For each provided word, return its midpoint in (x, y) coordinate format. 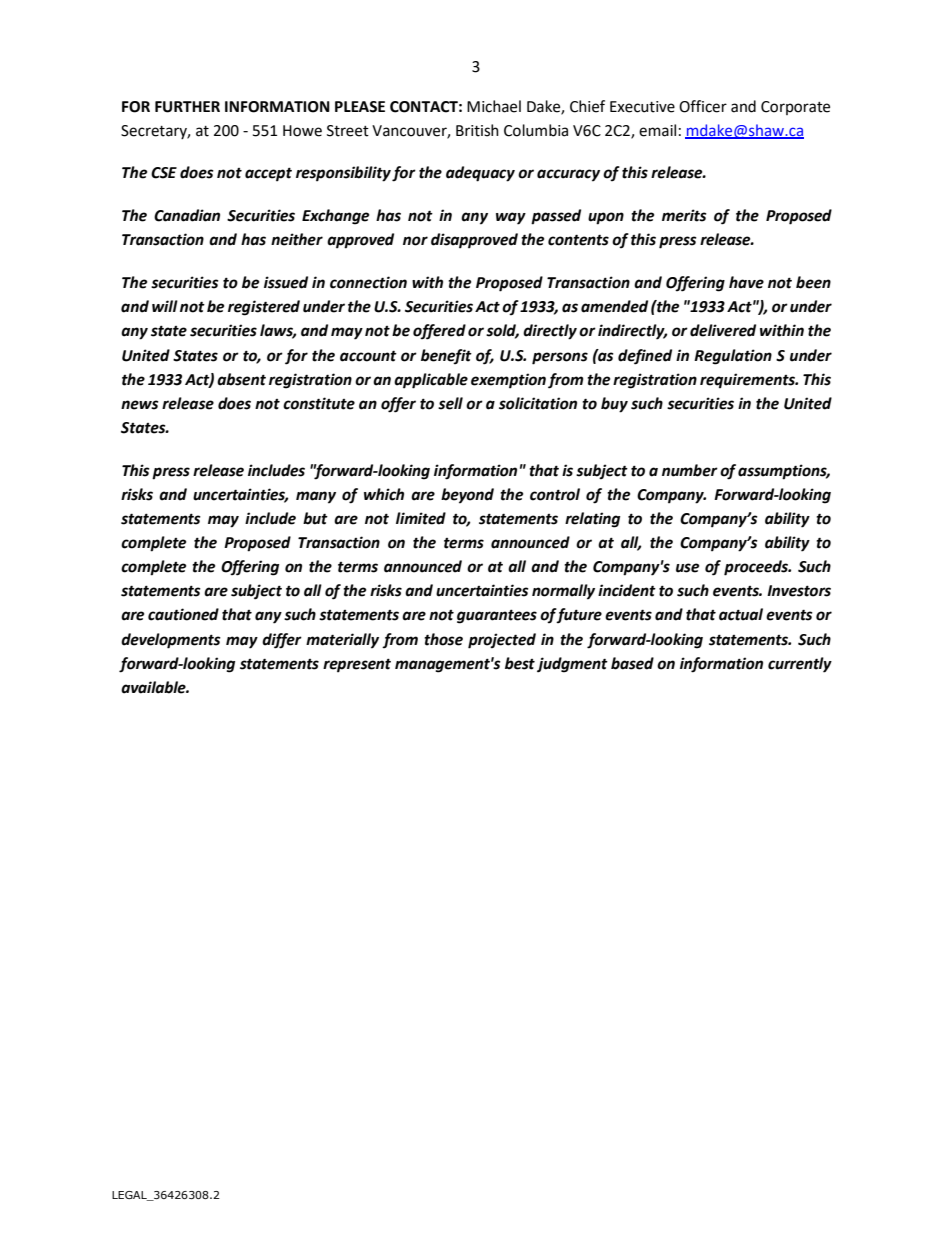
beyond (467, 496)
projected (502, 641)
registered (264, 308)
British (477, 130)
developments (171, 641)
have (746, 282)
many (316, 497)
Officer (703, 106)
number (690, 470)
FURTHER (187, 107)
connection (368, 282)
